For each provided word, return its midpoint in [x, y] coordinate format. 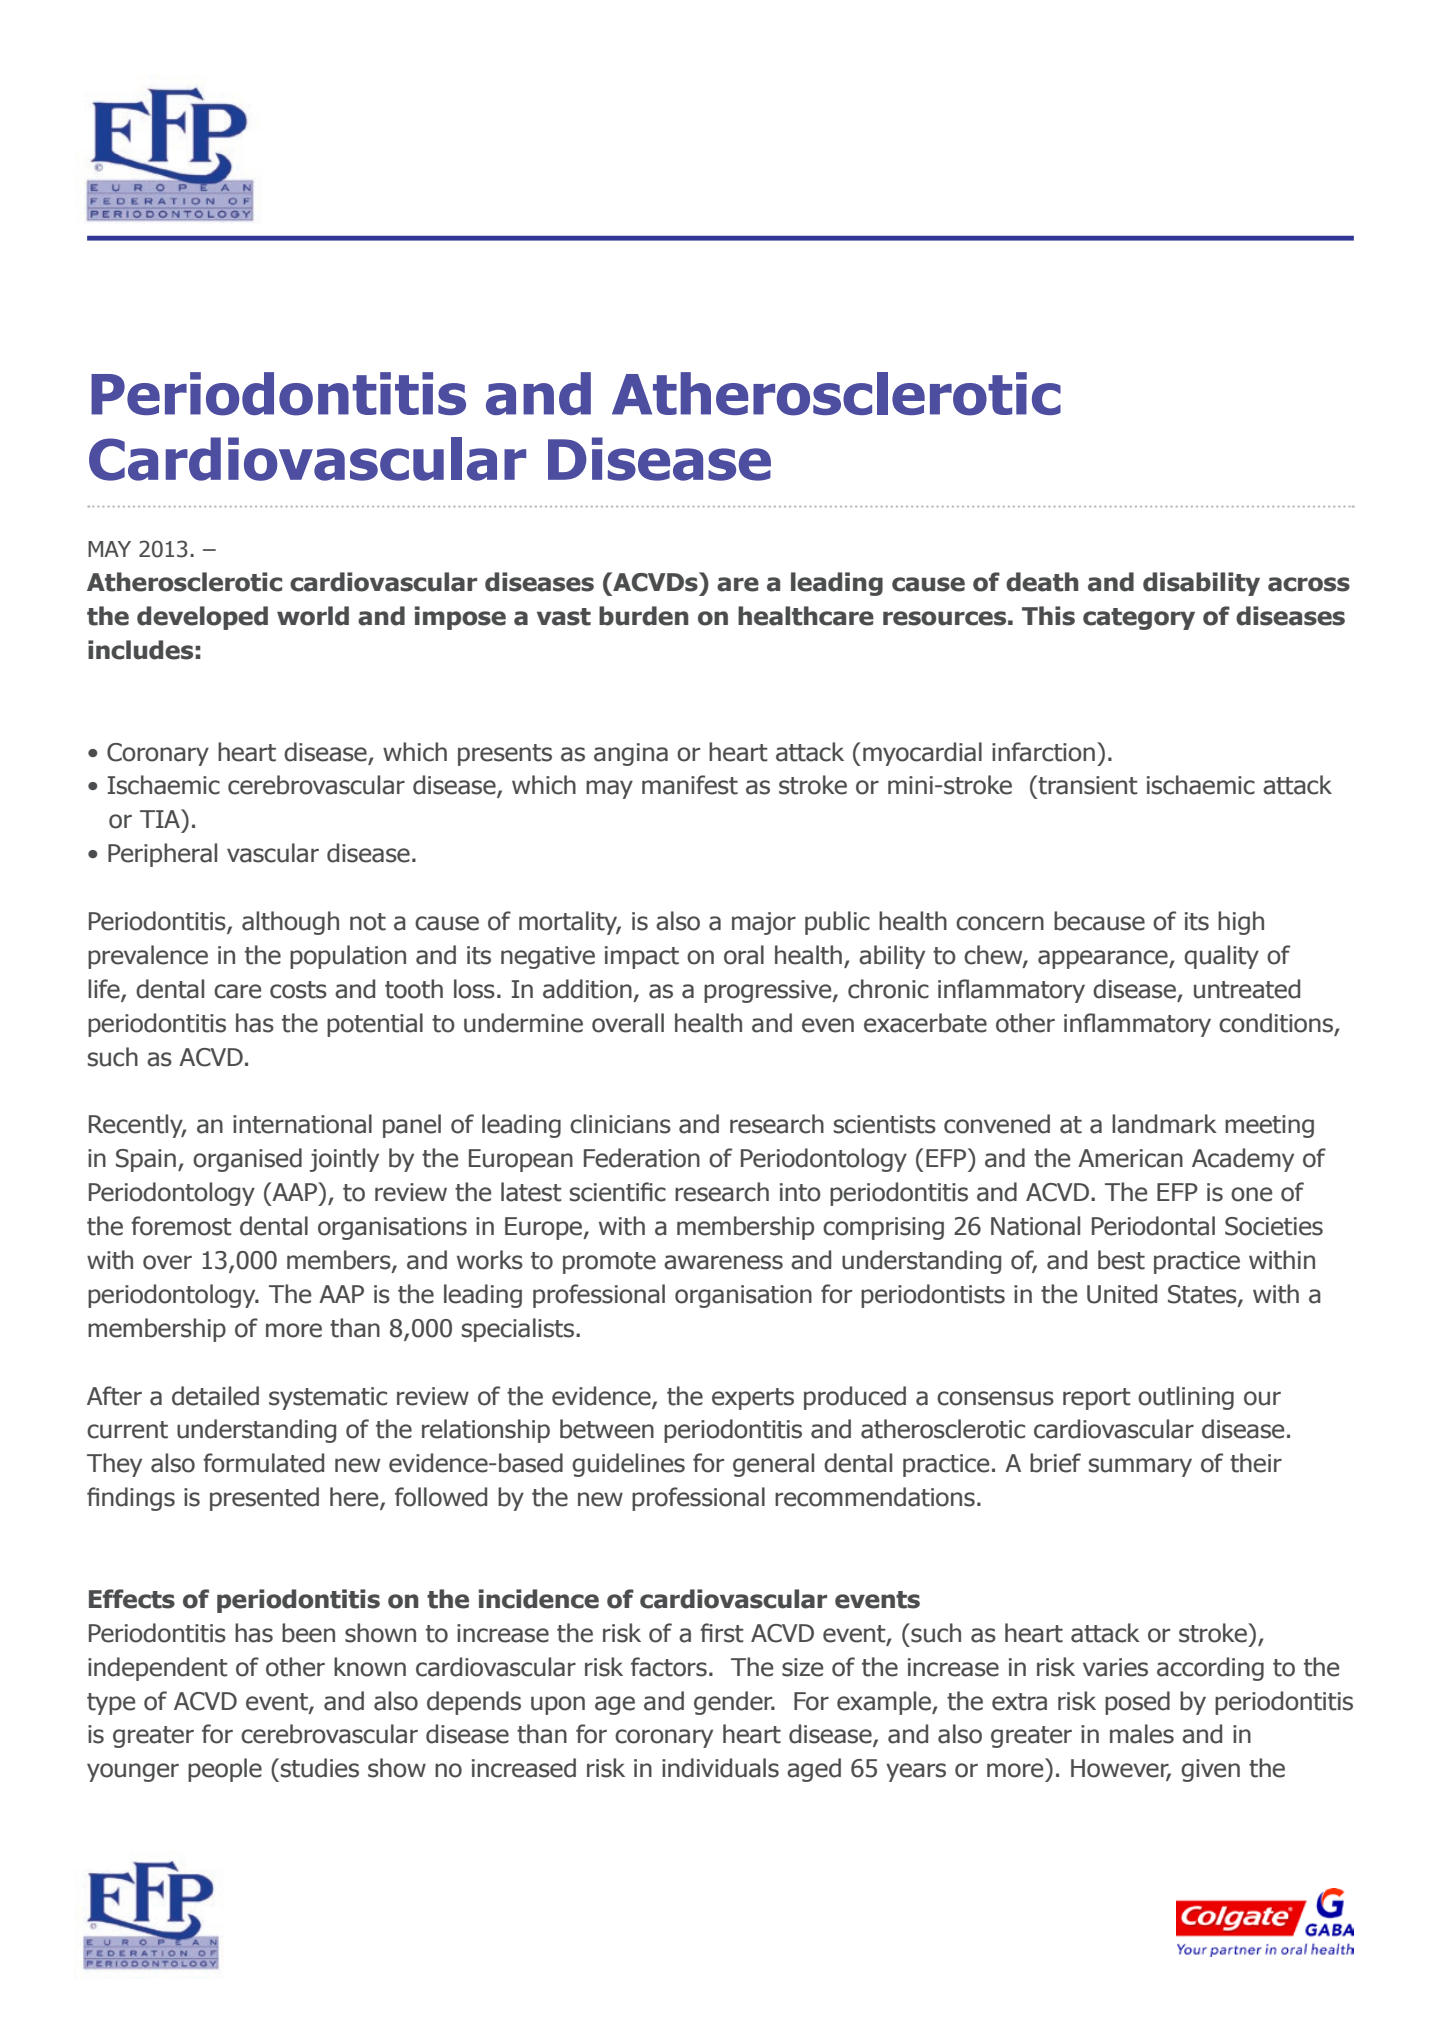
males [1142, 1734]
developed [202, 618]
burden [644, 616]
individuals [720, 1768]
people [225, 1770]
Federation [642, 1158]
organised [247, 1160]
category [1139, 619]
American [1130, 1158]
